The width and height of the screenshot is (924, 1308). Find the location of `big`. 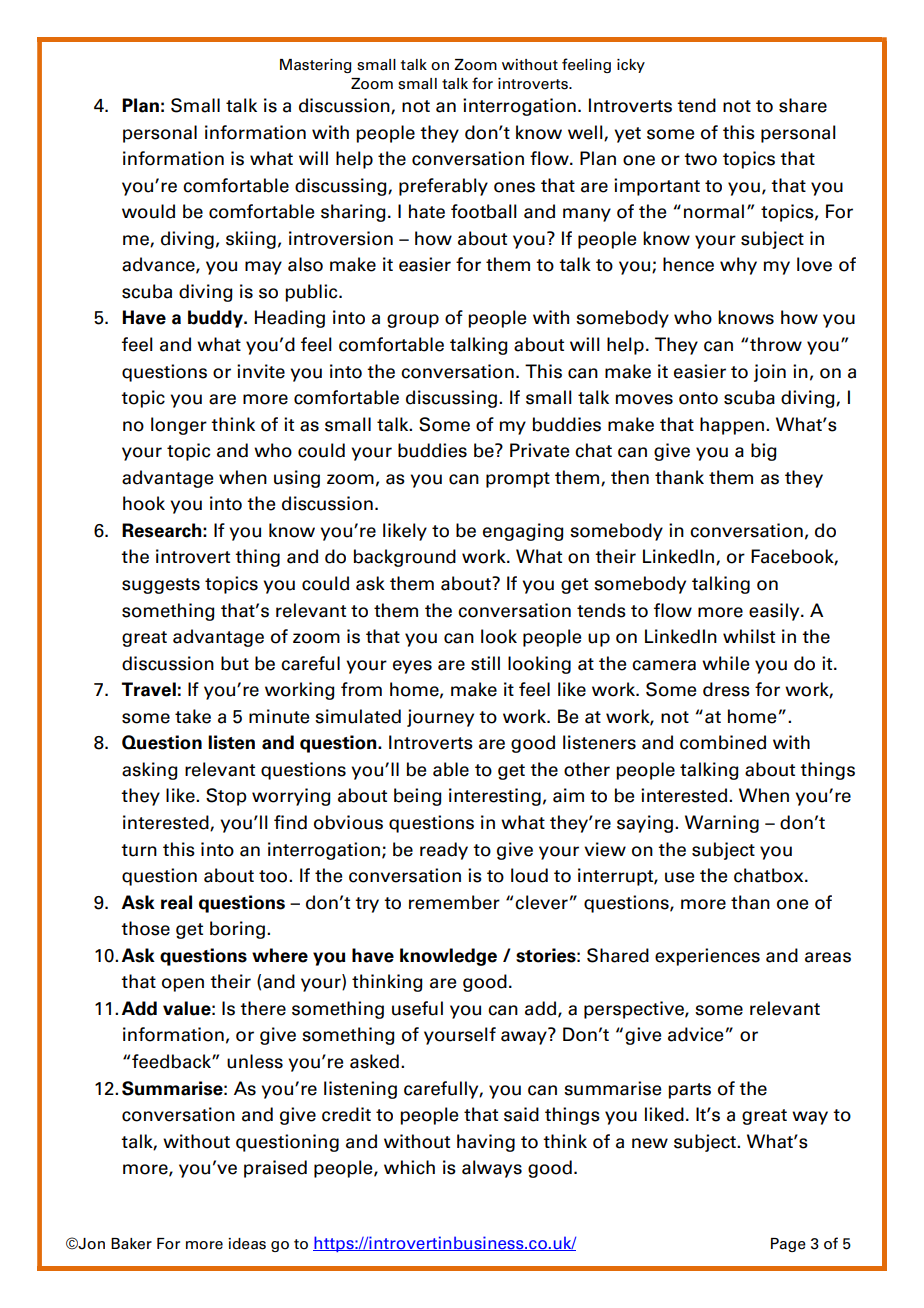

big is located at coordinates (764, 452).
